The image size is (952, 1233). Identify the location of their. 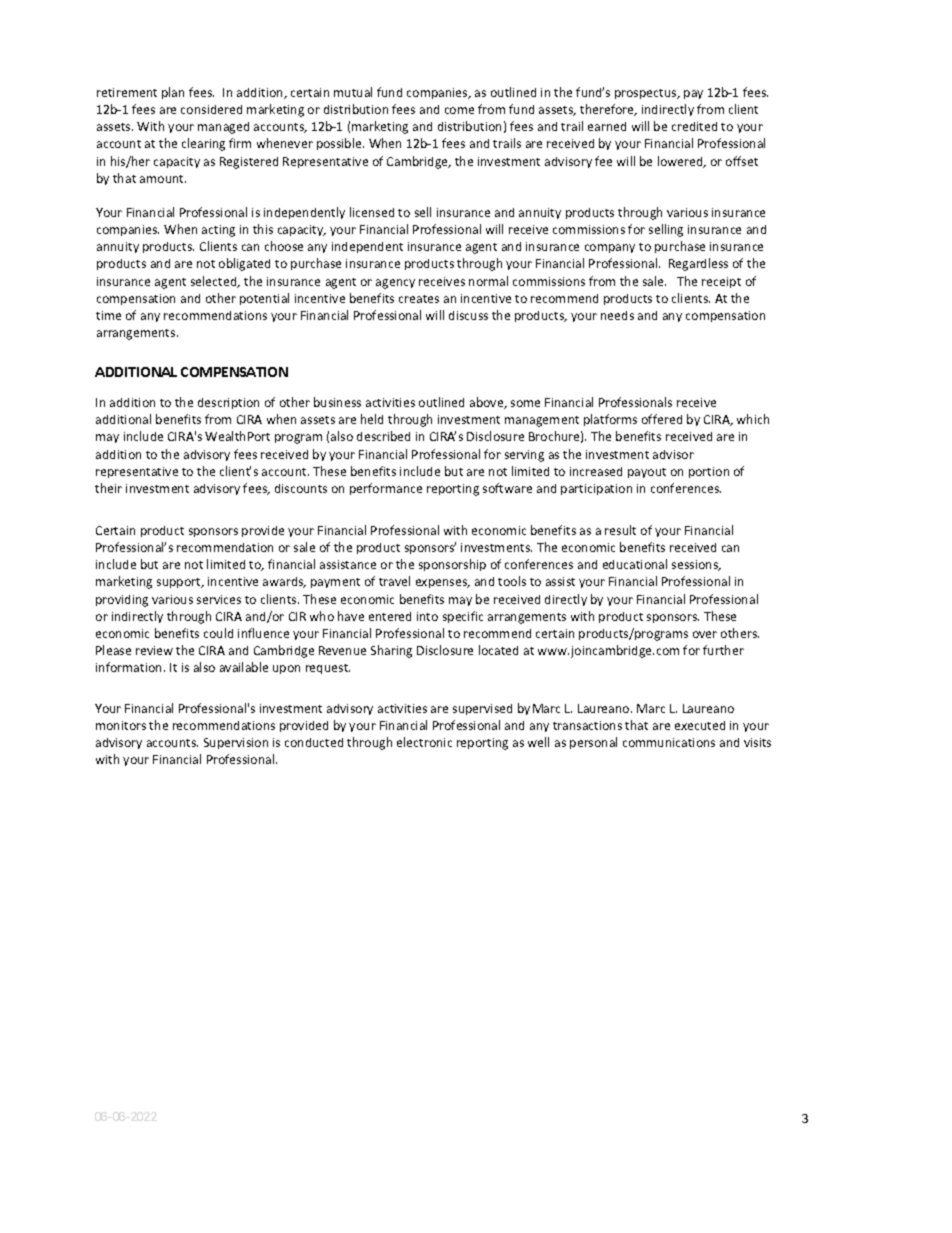
(108, 488).
